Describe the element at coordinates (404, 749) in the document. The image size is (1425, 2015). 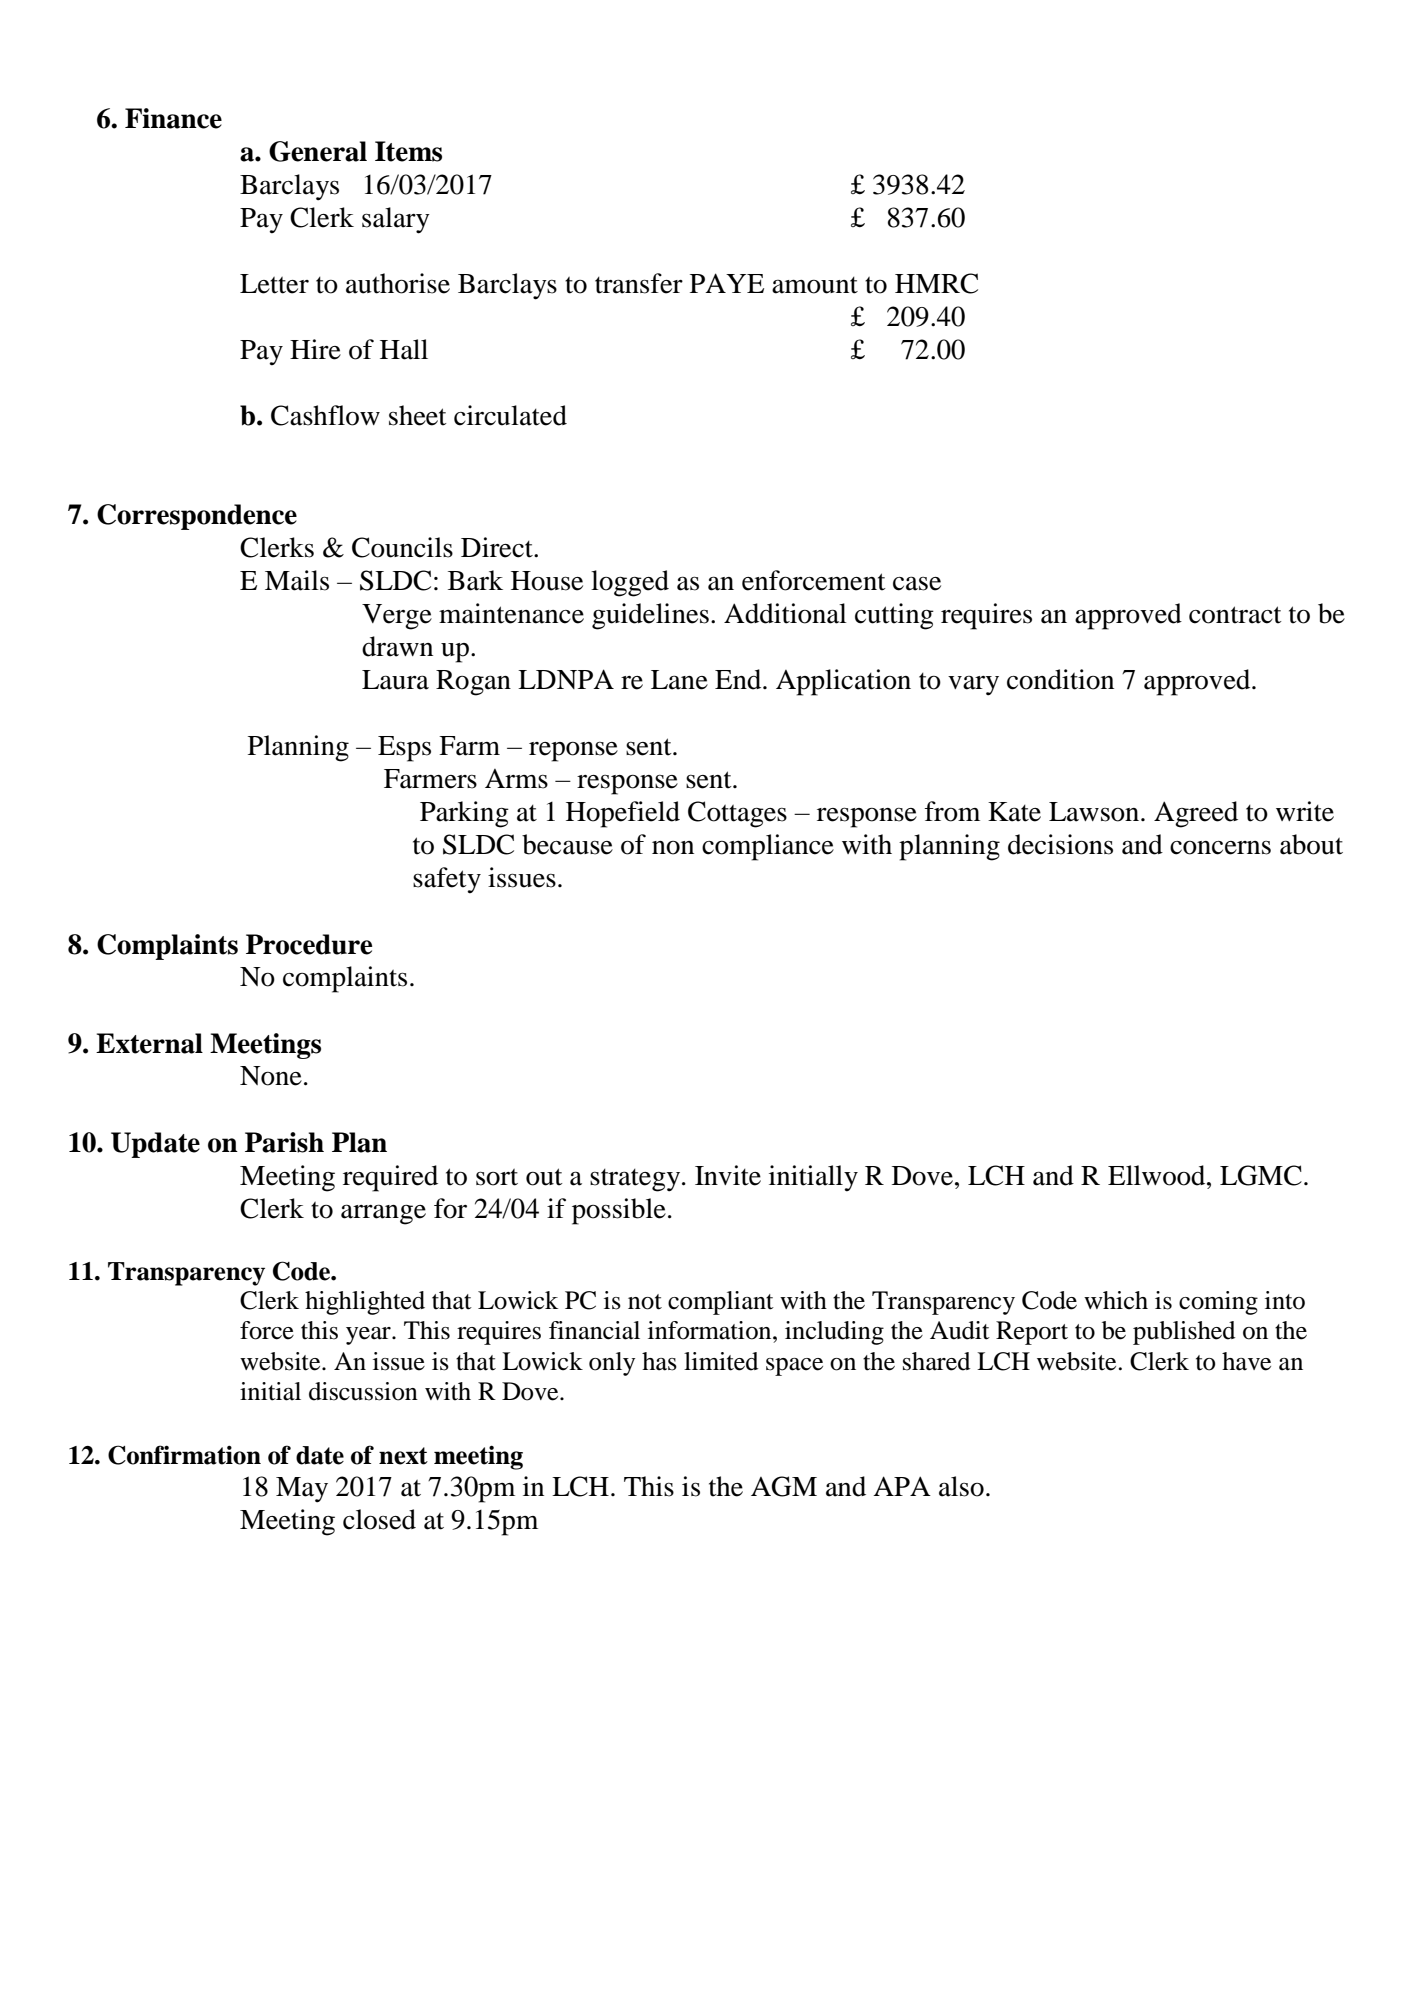
I see `Esps` at that location.
